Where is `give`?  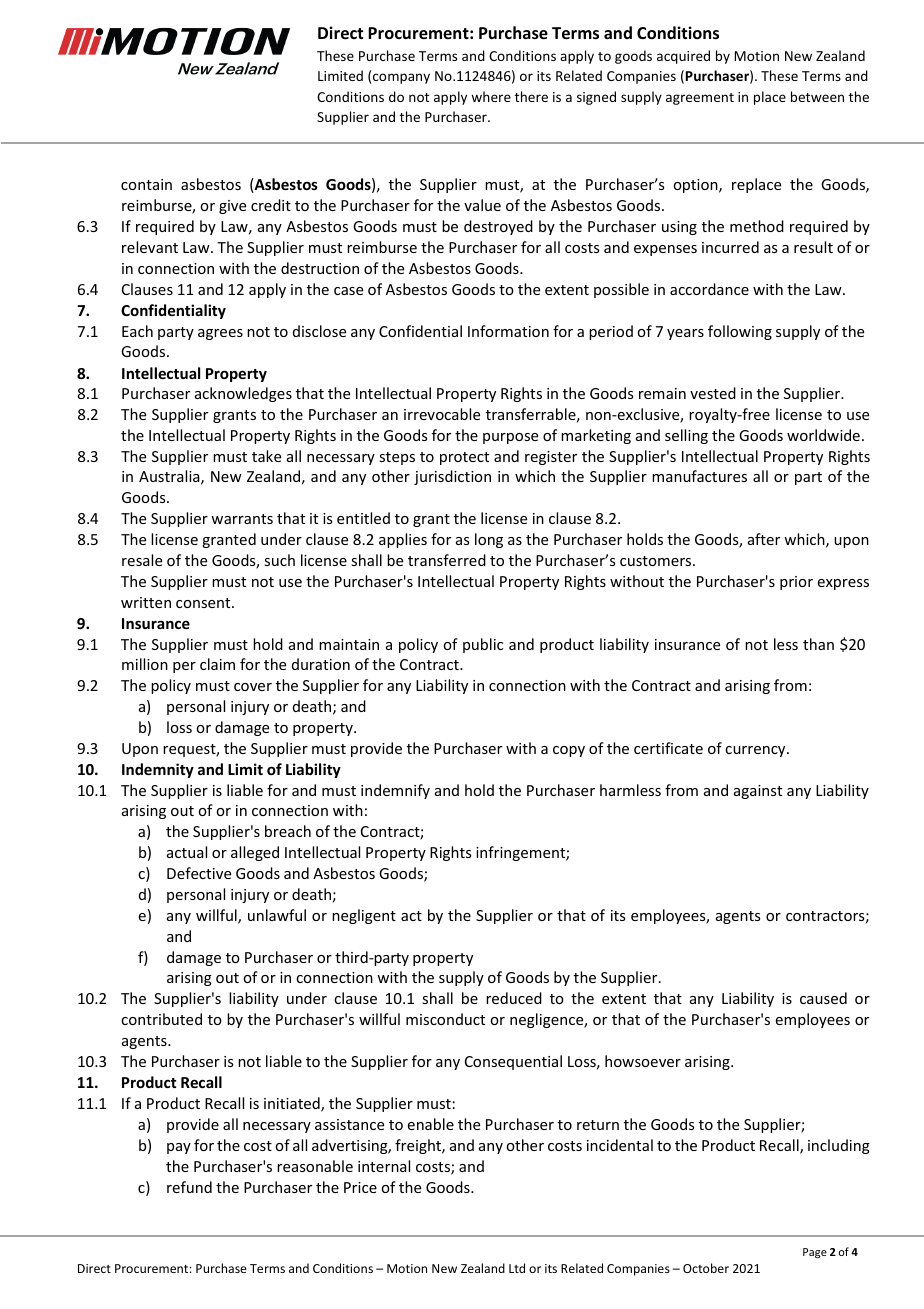 give is located at coordinates (232, 207).
